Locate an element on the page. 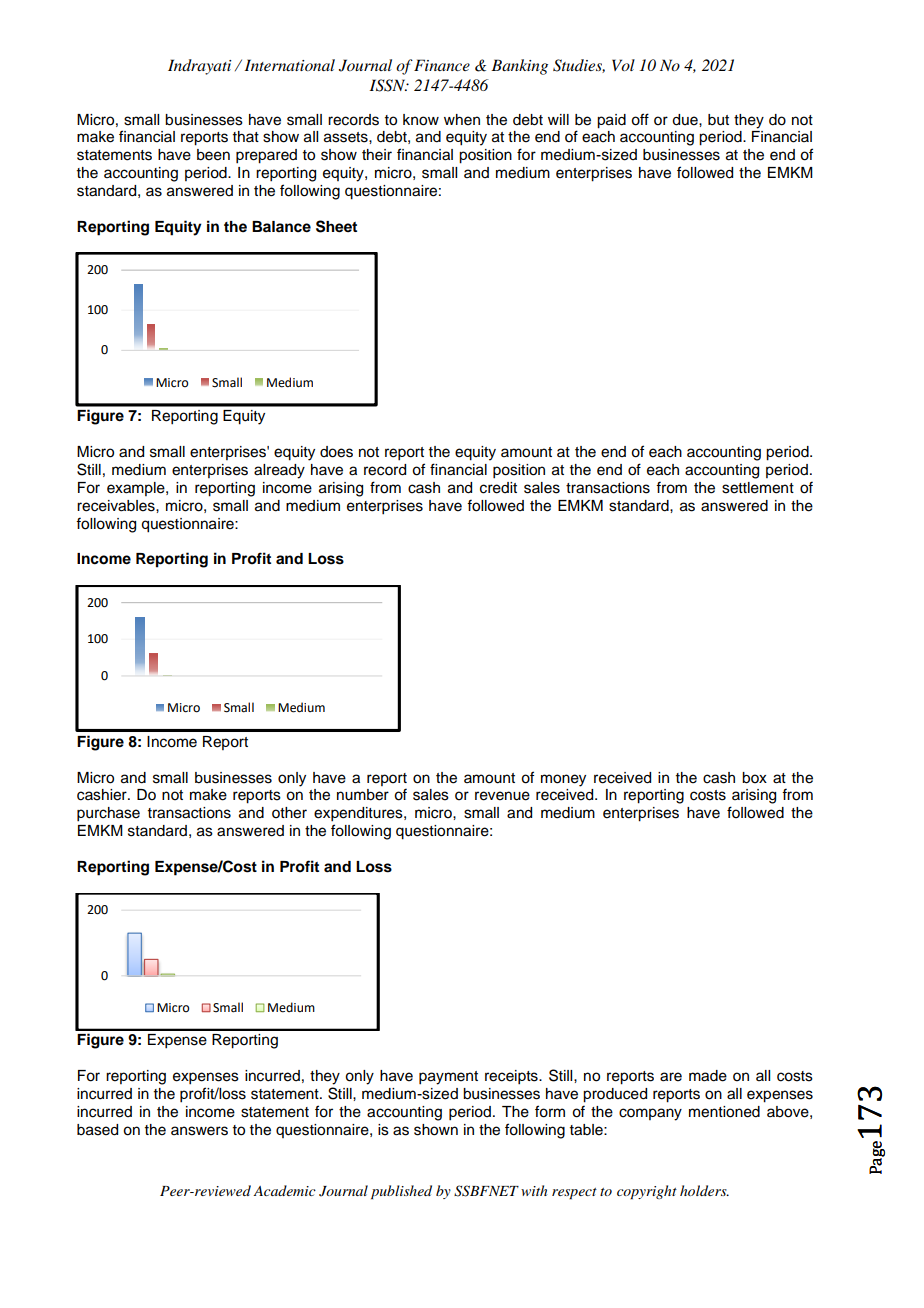 Image resolution: width=924 pixels, height=1308 pixels. Balance is located at coordinates (281, 227).
